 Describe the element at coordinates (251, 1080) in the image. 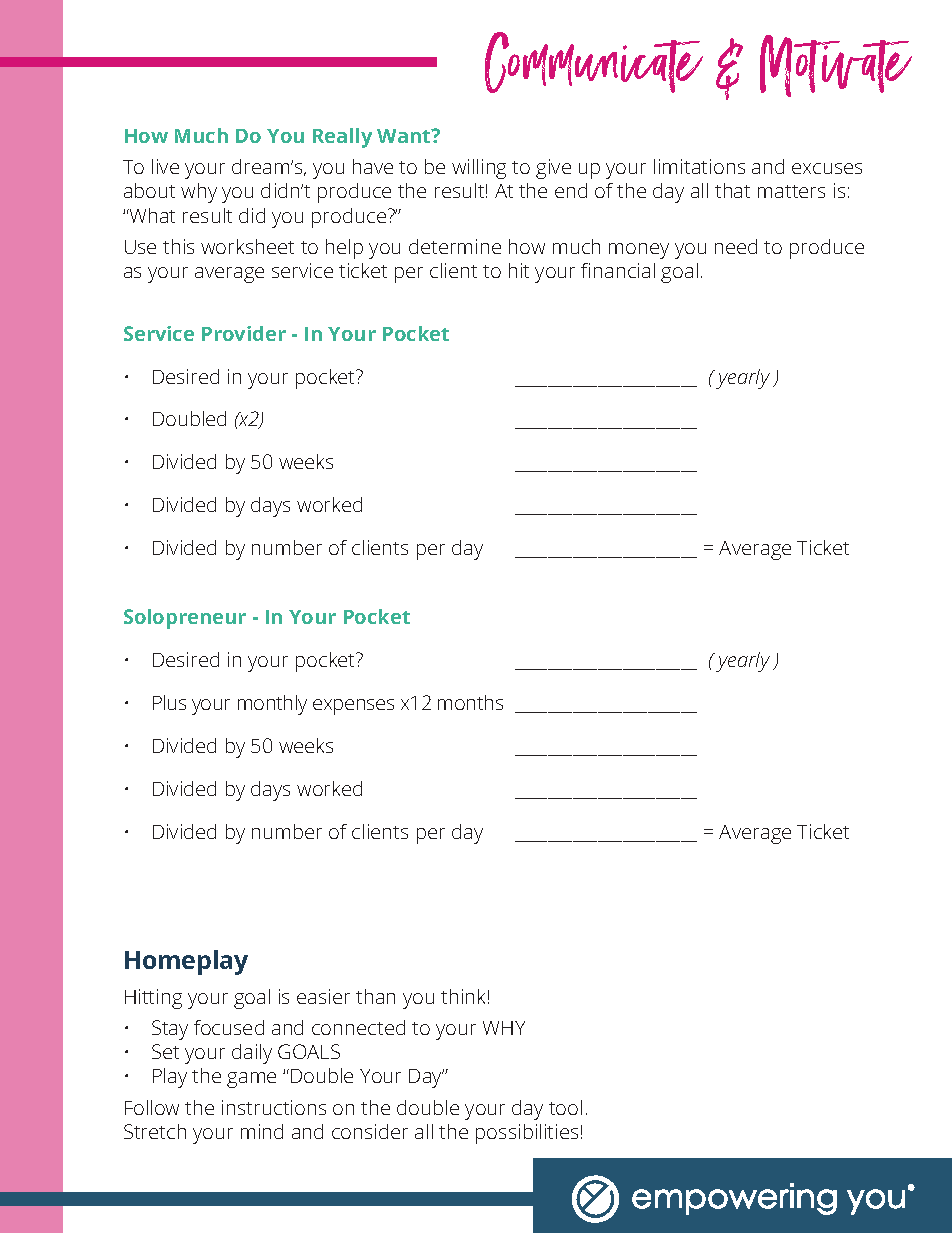

I see `game` at that location.
